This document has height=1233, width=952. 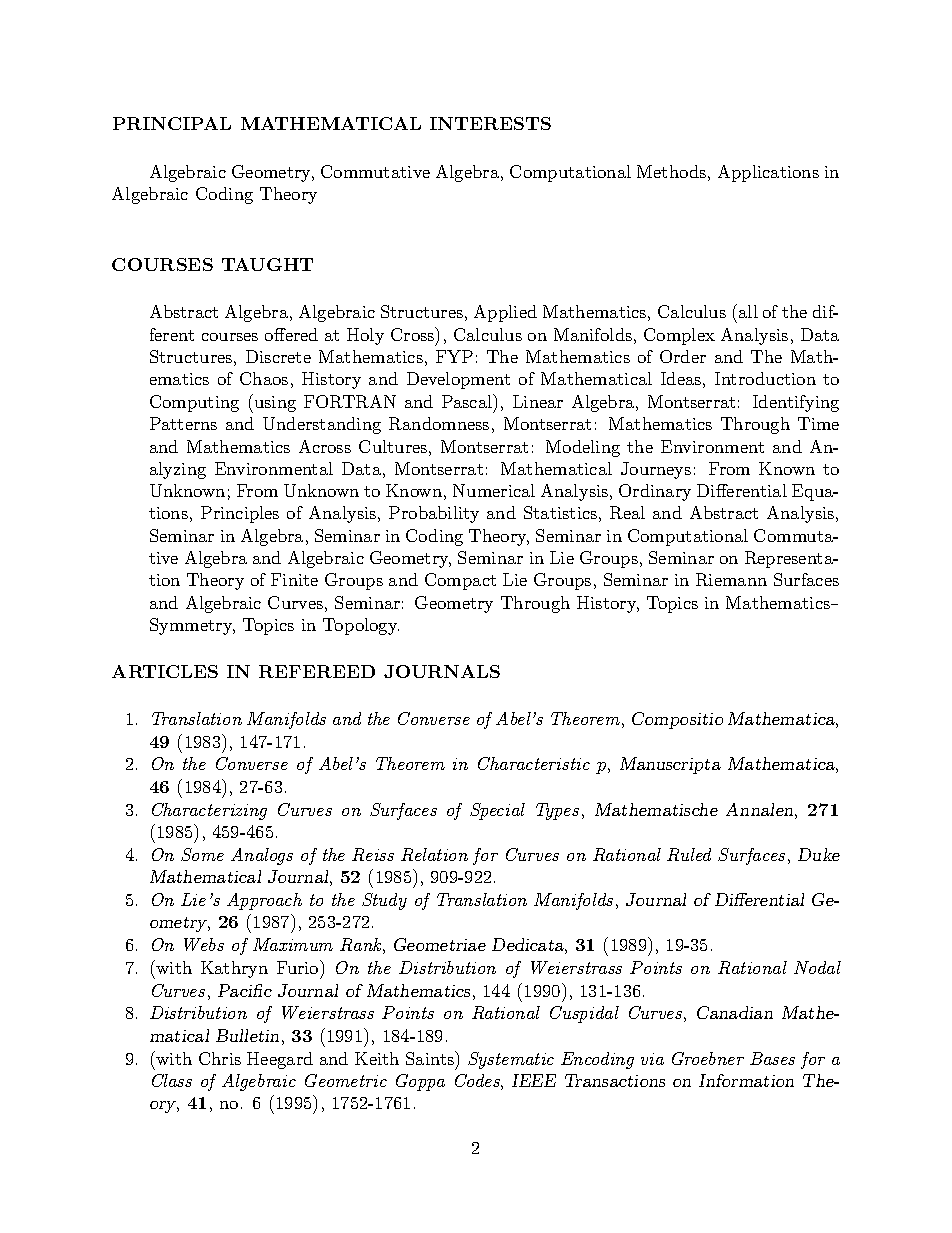 What do you see at coordinates (458, 380) in the document?
I see `Development` at bounding box center [458, 380].
